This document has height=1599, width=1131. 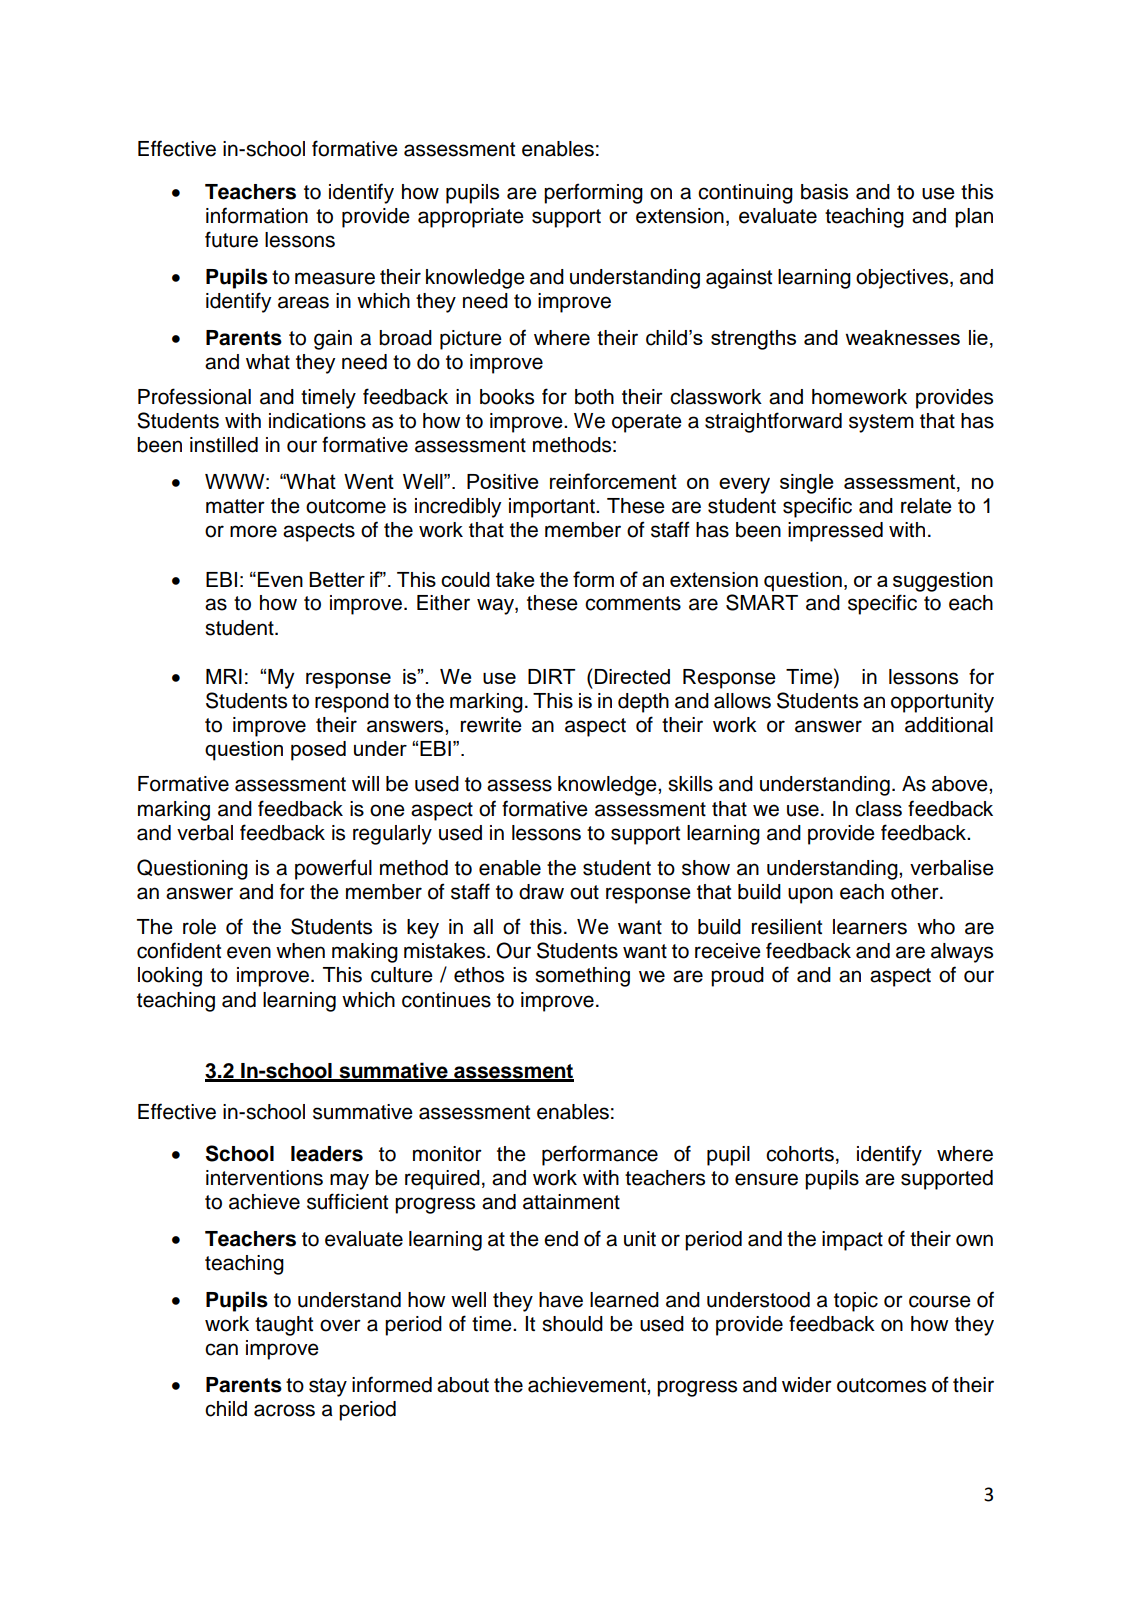 I want to click on across, so click(x=284, y=1410).
